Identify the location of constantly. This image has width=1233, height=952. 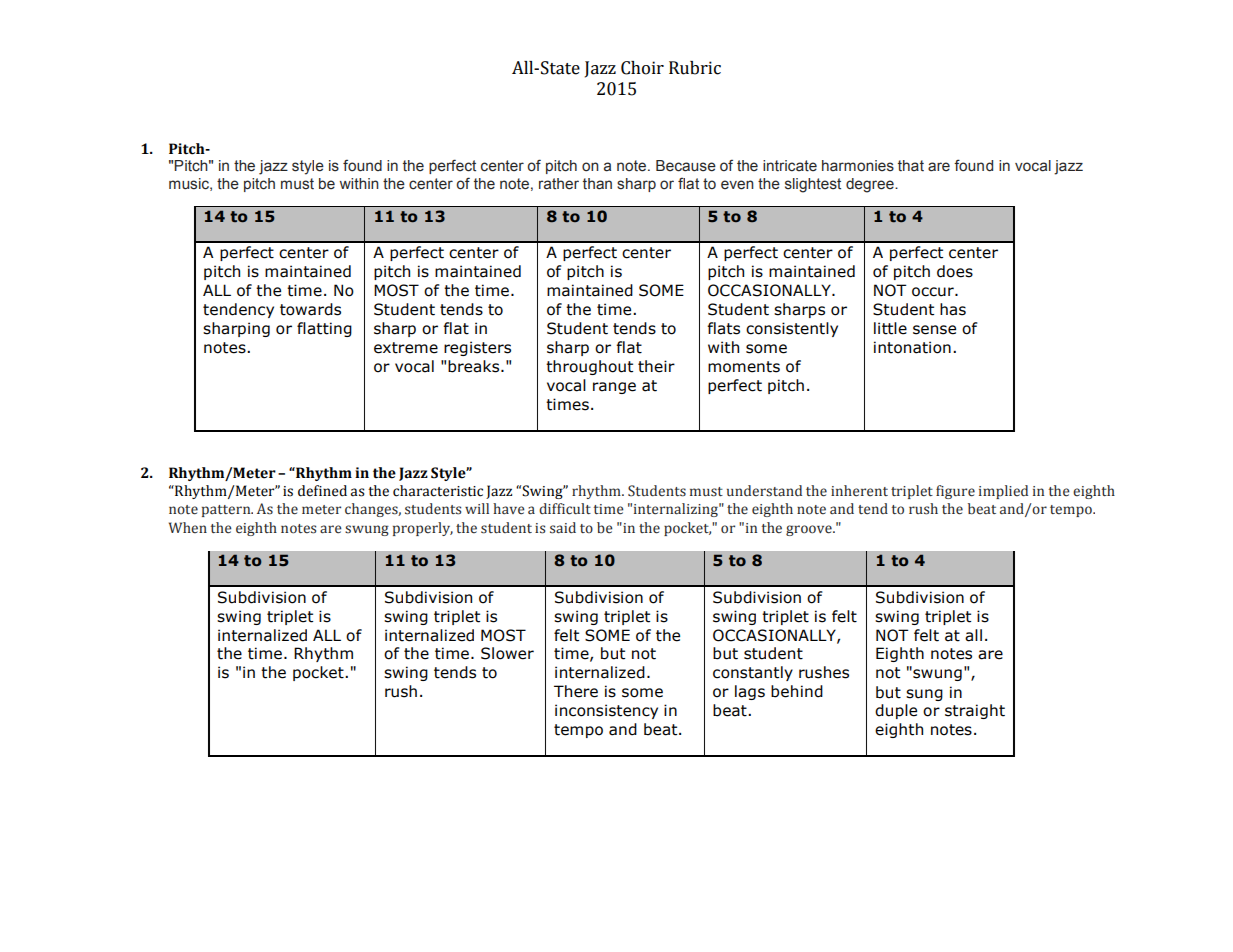
(753, 673).
